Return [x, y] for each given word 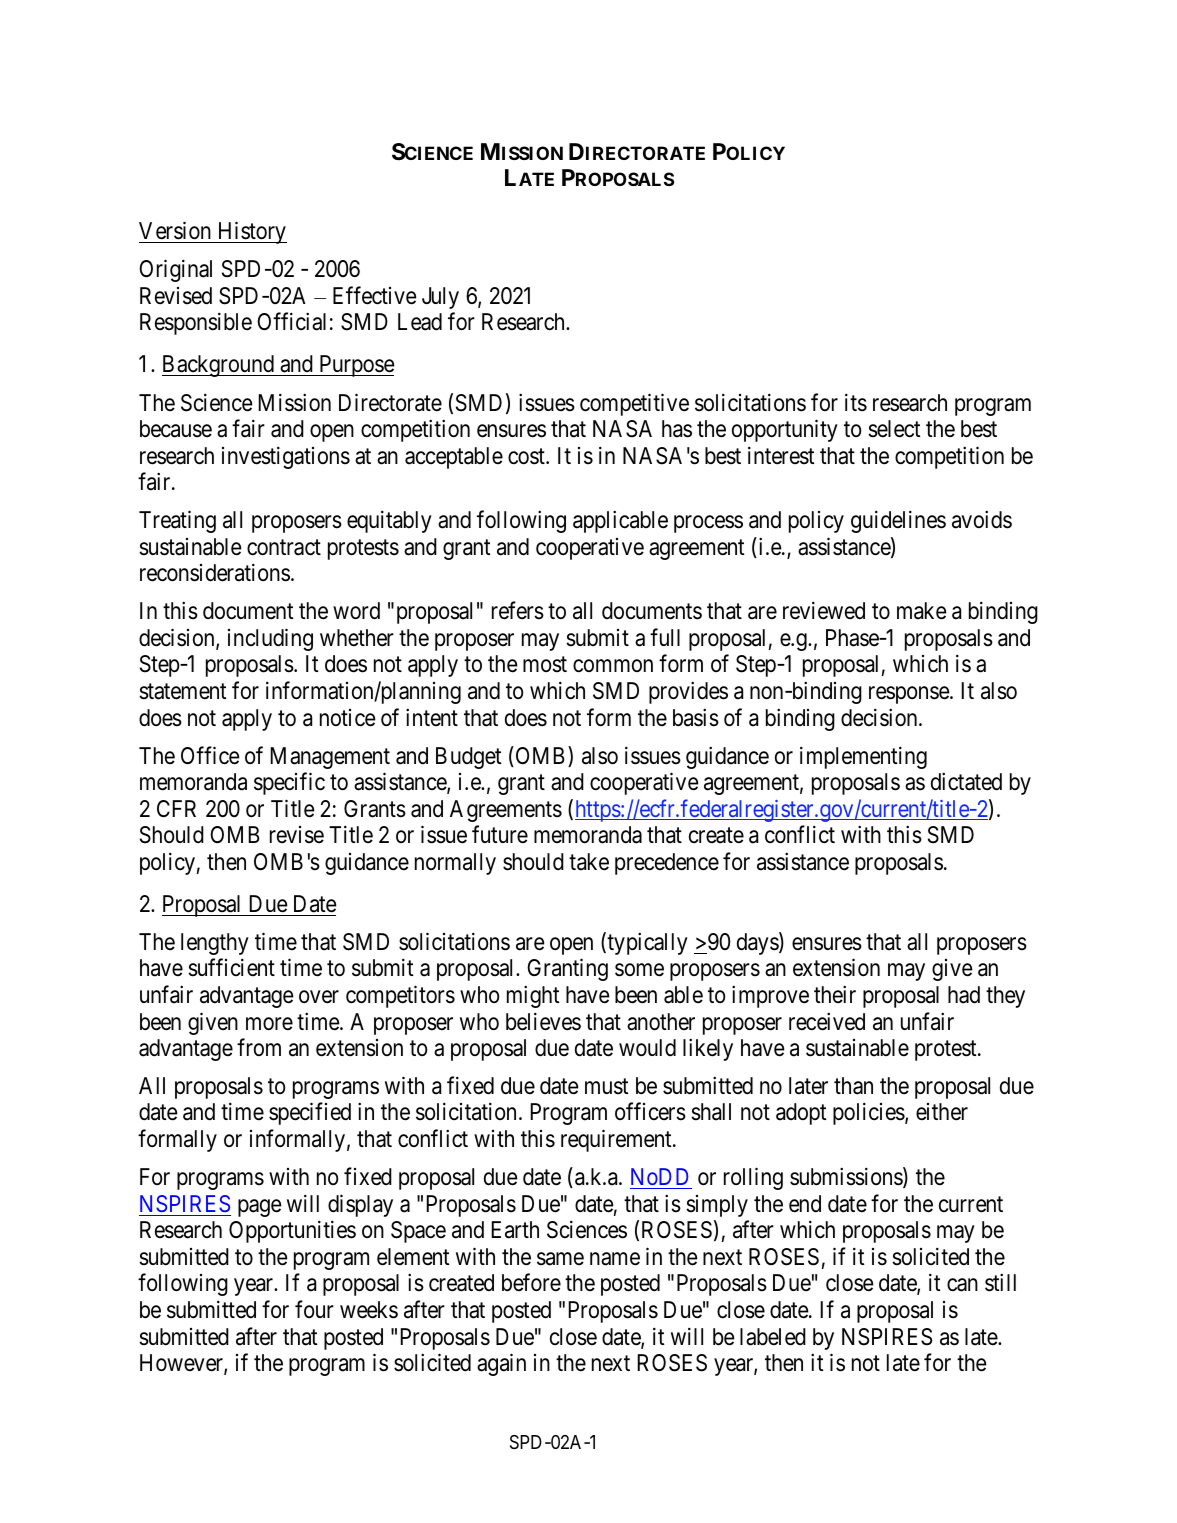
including [270, 639]
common [613, 666]
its [856, 402]
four [314, 1309]
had [964, 995]
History [251, 233]
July [440, 298]
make [922, 611]
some [639, 970]
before [531, 1282]
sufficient [231, 967]
